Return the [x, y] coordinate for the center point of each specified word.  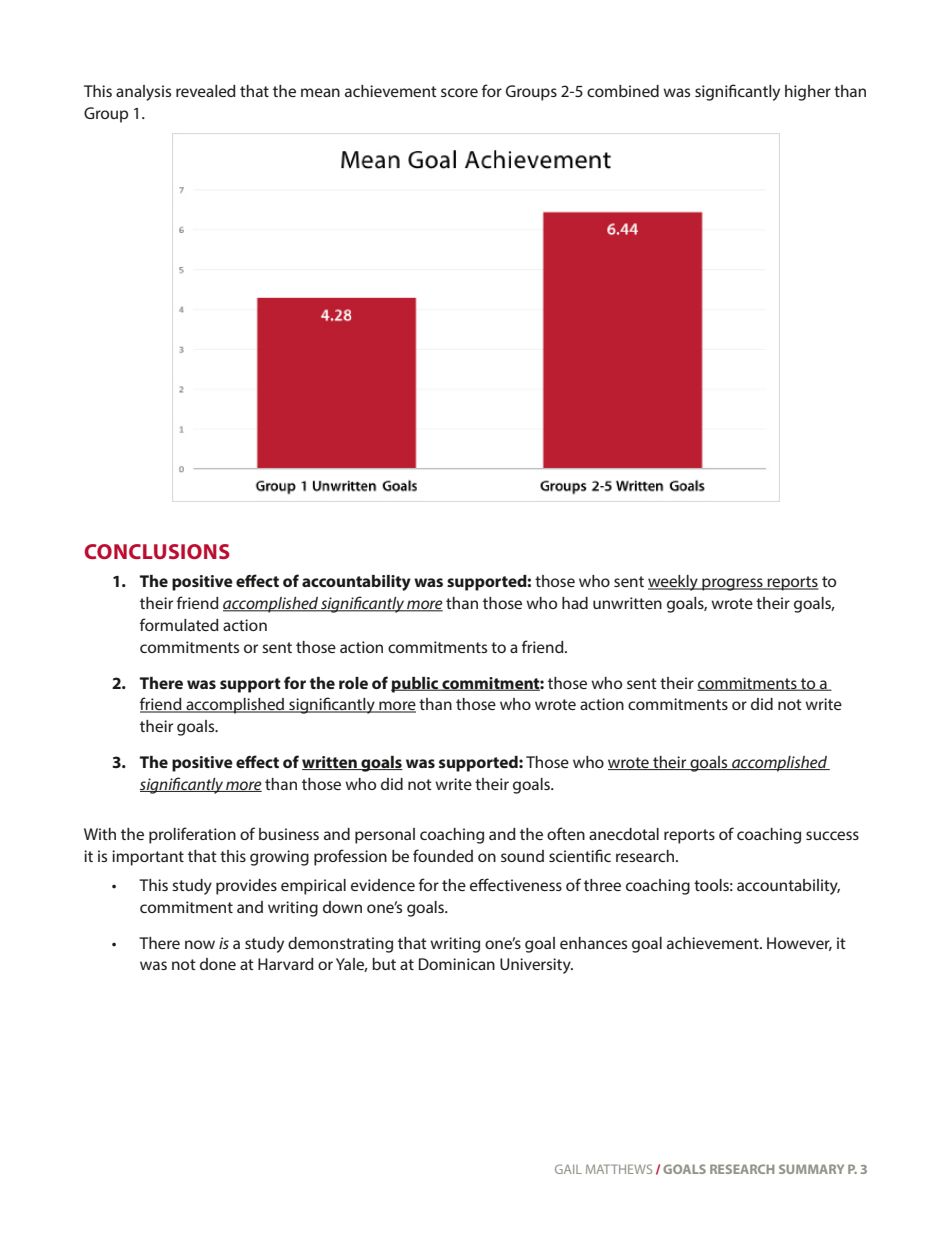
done [218, 964]
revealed [206, 91]
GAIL [568, 1169]
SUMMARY [811, 1169]
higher [808, 93]
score [459, 92]
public [416, 685]
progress [732, 584]
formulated [179, 624]
